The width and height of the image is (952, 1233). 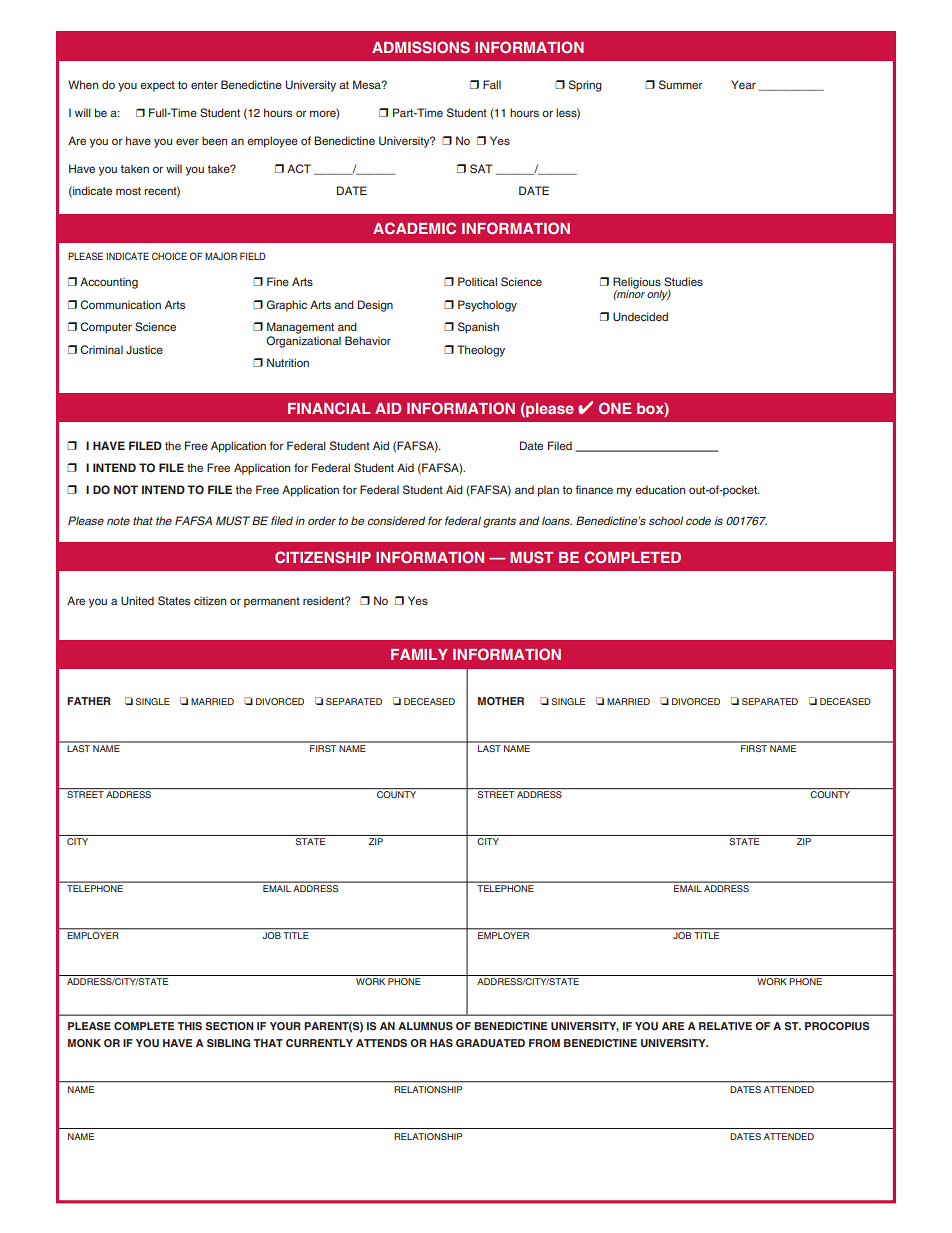 I want to click on Justice, so click(x=144, y=349).
